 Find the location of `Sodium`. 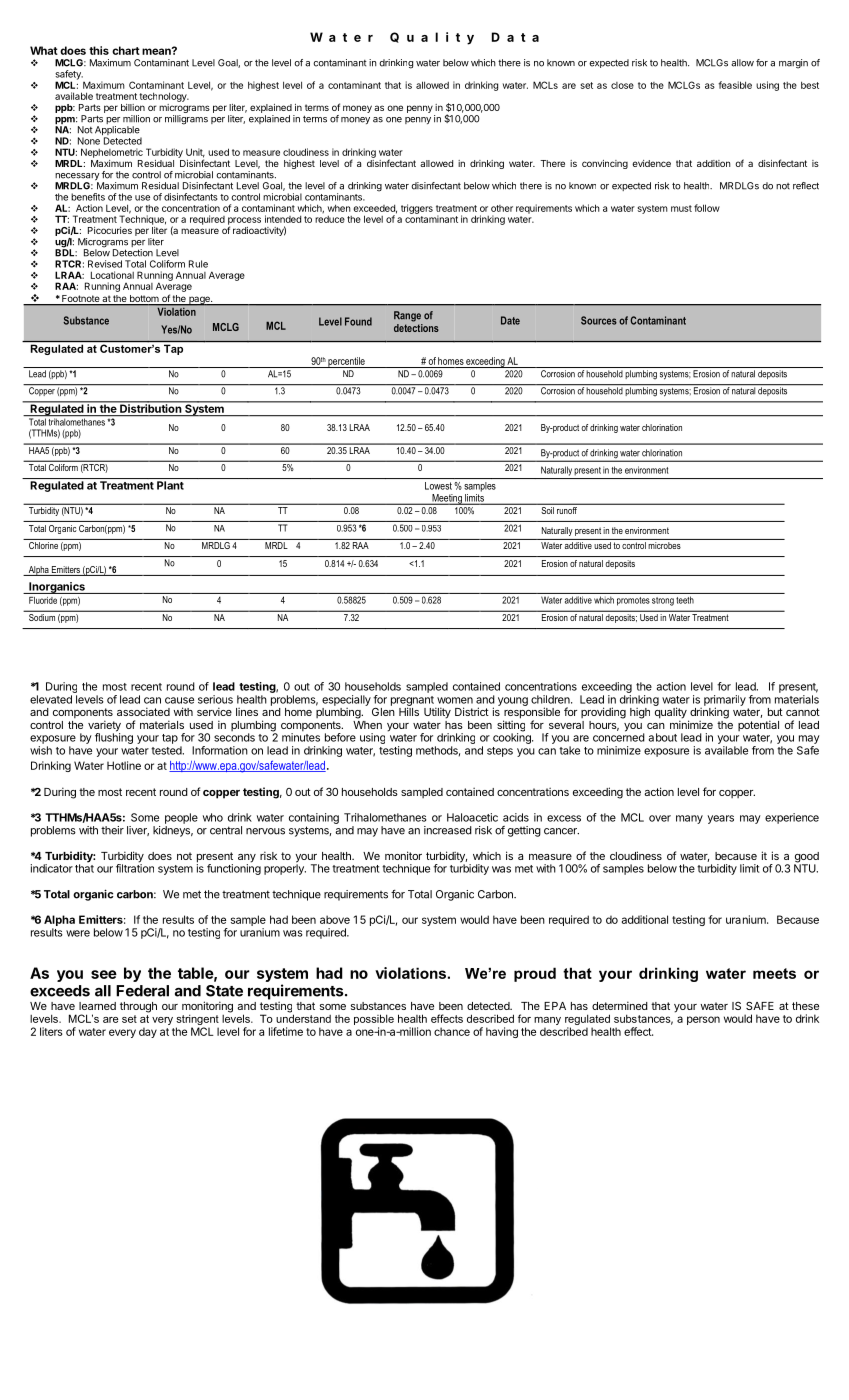

Sodium is located at coordinates (42, 616).
